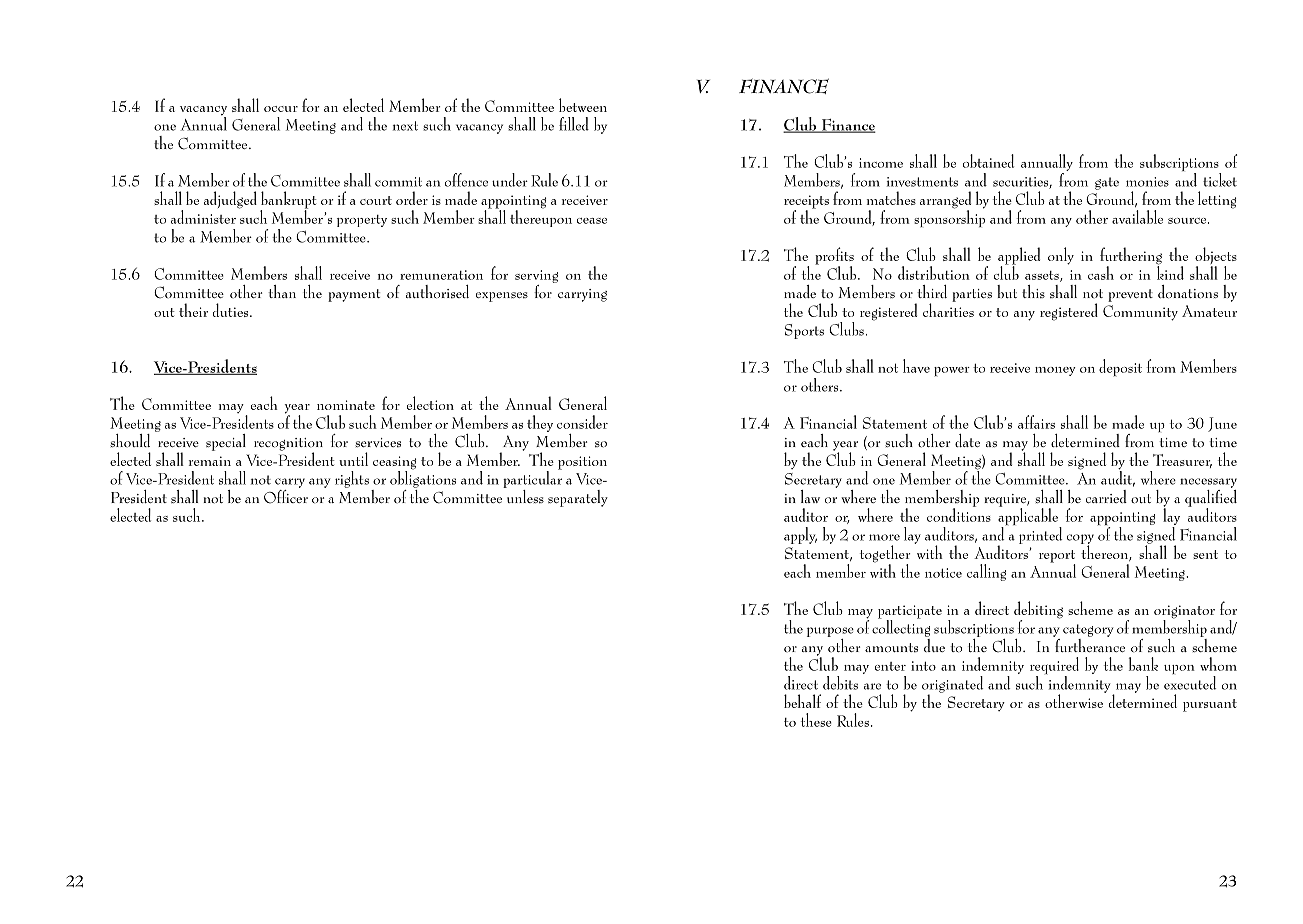  What do you see at coordinates (286, 495) in the screenshot?
I see `Officer` at bounding box center [286, 495].
